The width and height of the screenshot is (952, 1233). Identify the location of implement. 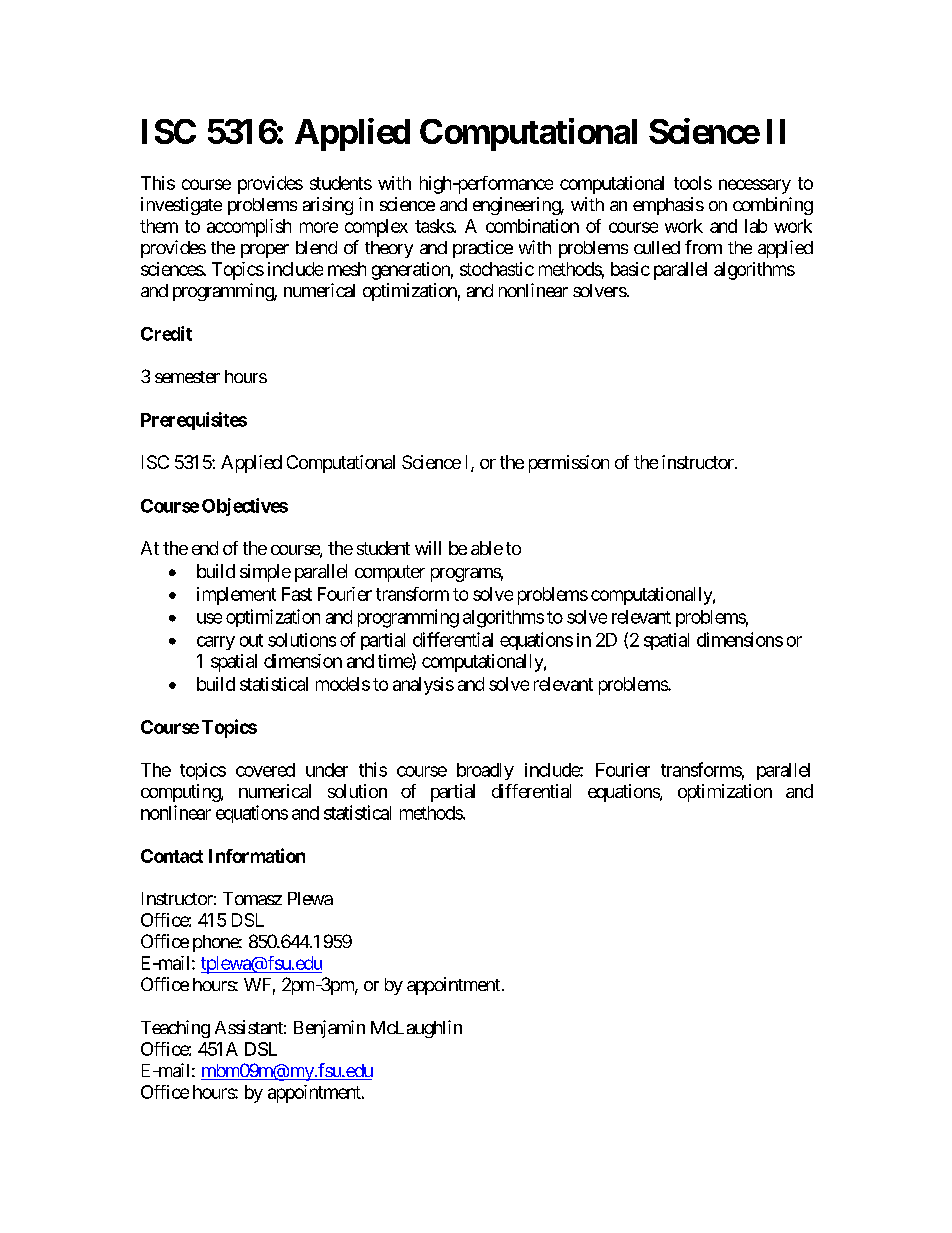
(236, 596).
